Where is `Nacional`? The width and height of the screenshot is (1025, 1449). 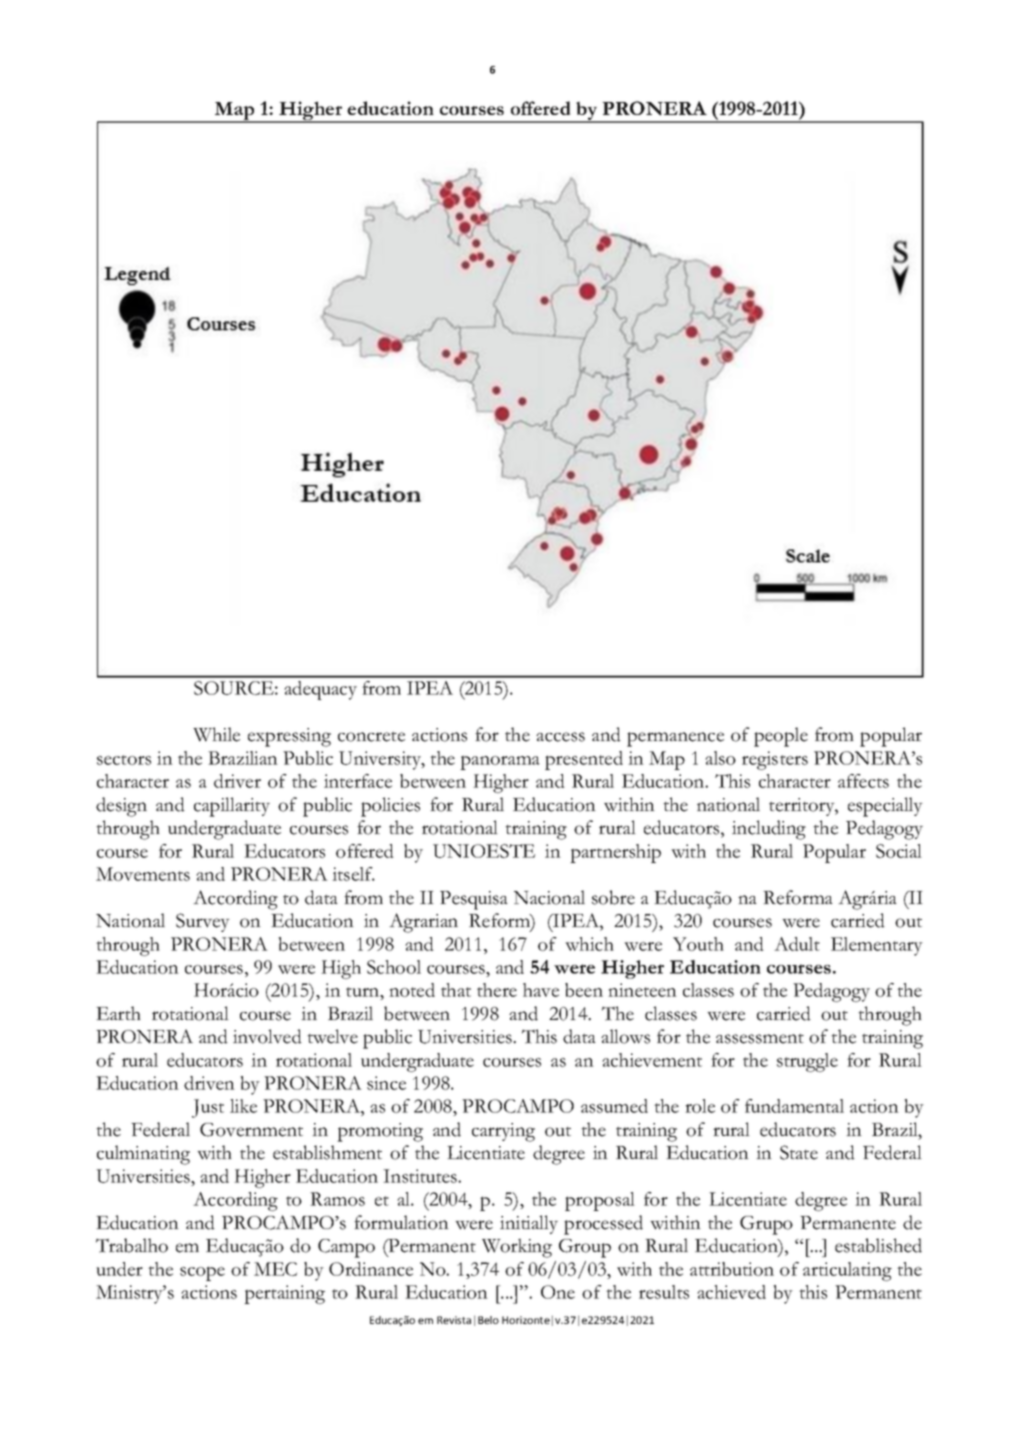
Nacional is located at coordinates (549, 897).
